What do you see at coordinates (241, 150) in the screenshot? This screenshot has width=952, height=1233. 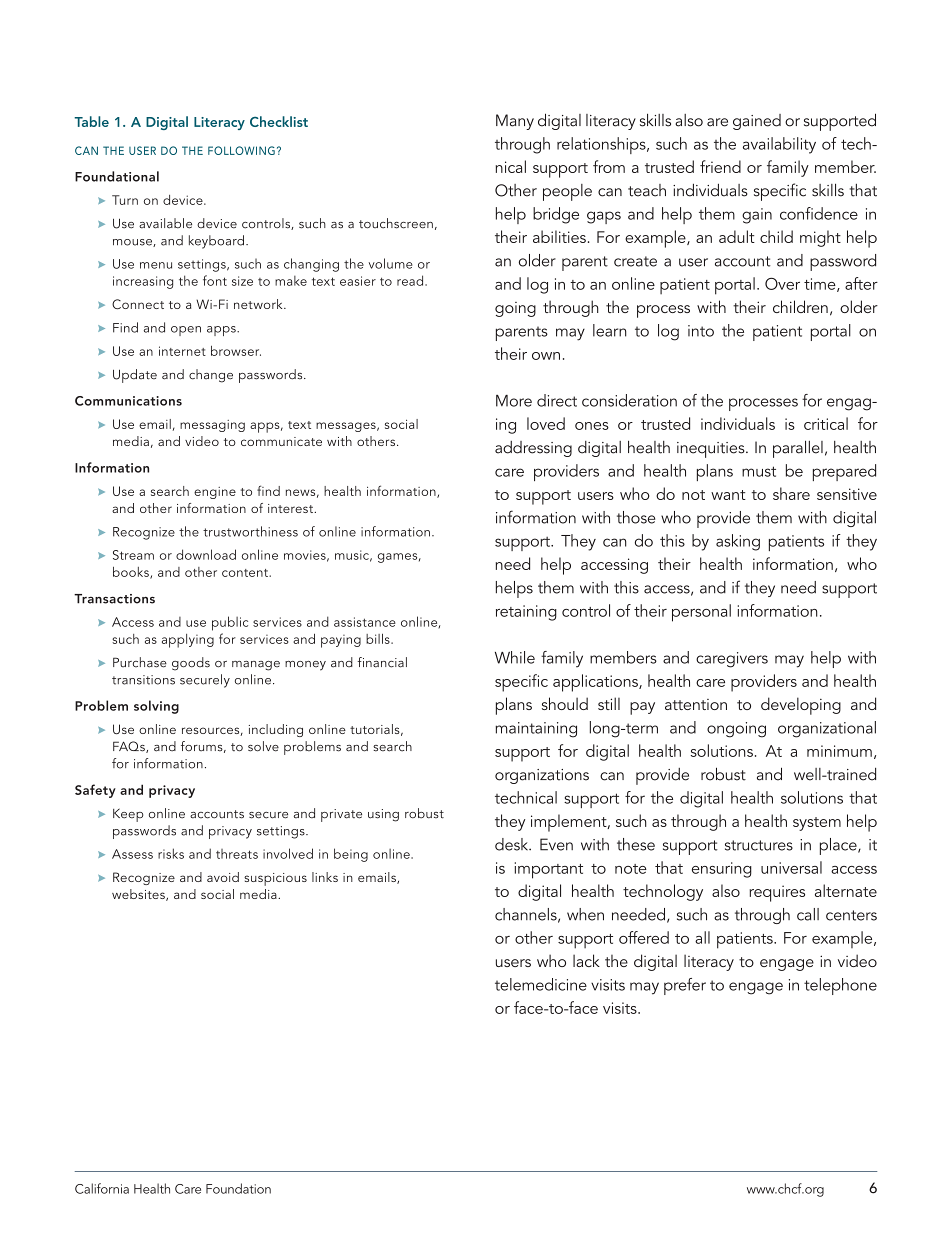 I see `FOLLOWING` at bounding box center [241, 150].
